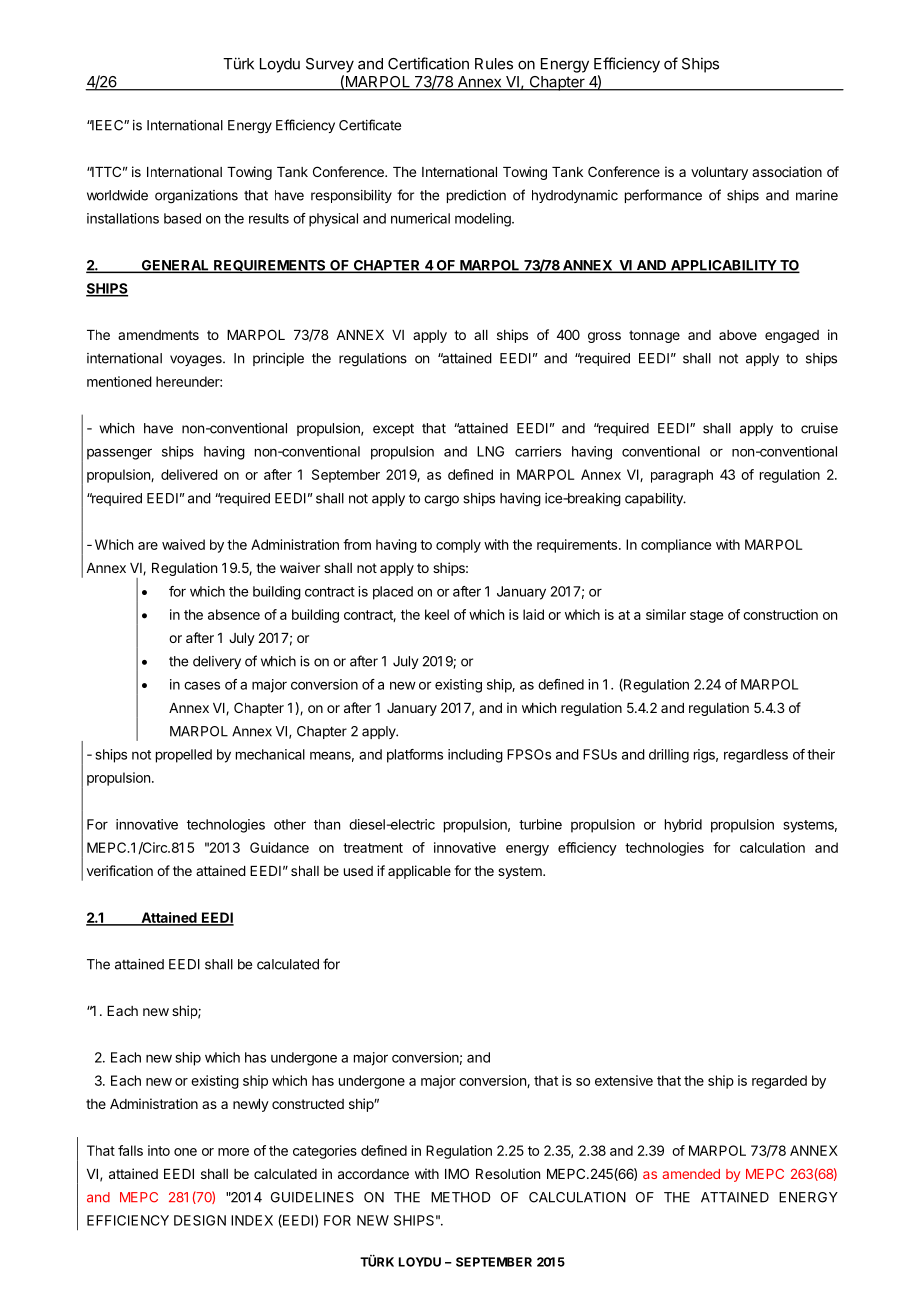 The image size is (924, 1308). I want to click on Rules, so click(494, 64).
